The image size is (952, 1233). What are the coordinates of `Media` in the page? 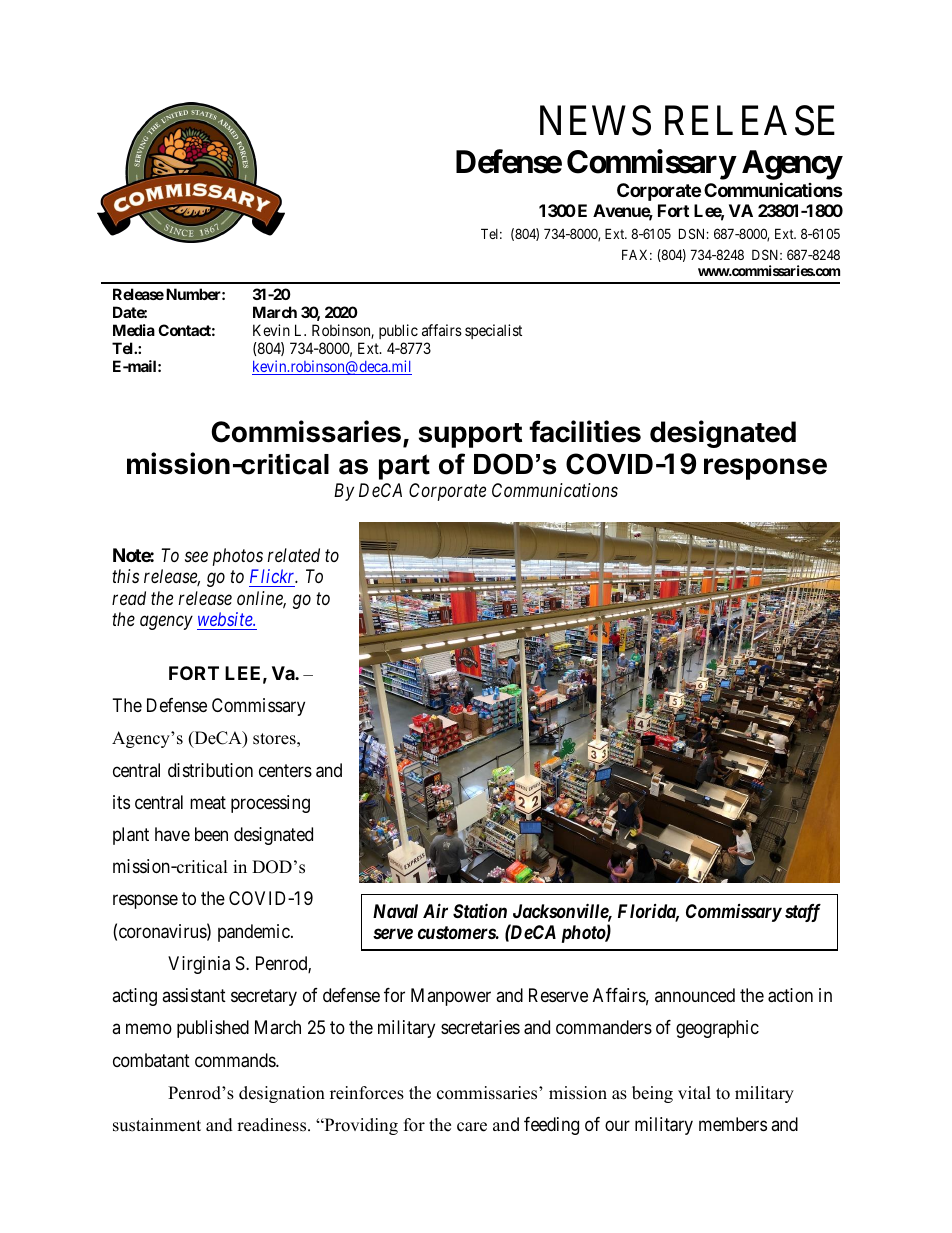 It's located at (134, 330).
